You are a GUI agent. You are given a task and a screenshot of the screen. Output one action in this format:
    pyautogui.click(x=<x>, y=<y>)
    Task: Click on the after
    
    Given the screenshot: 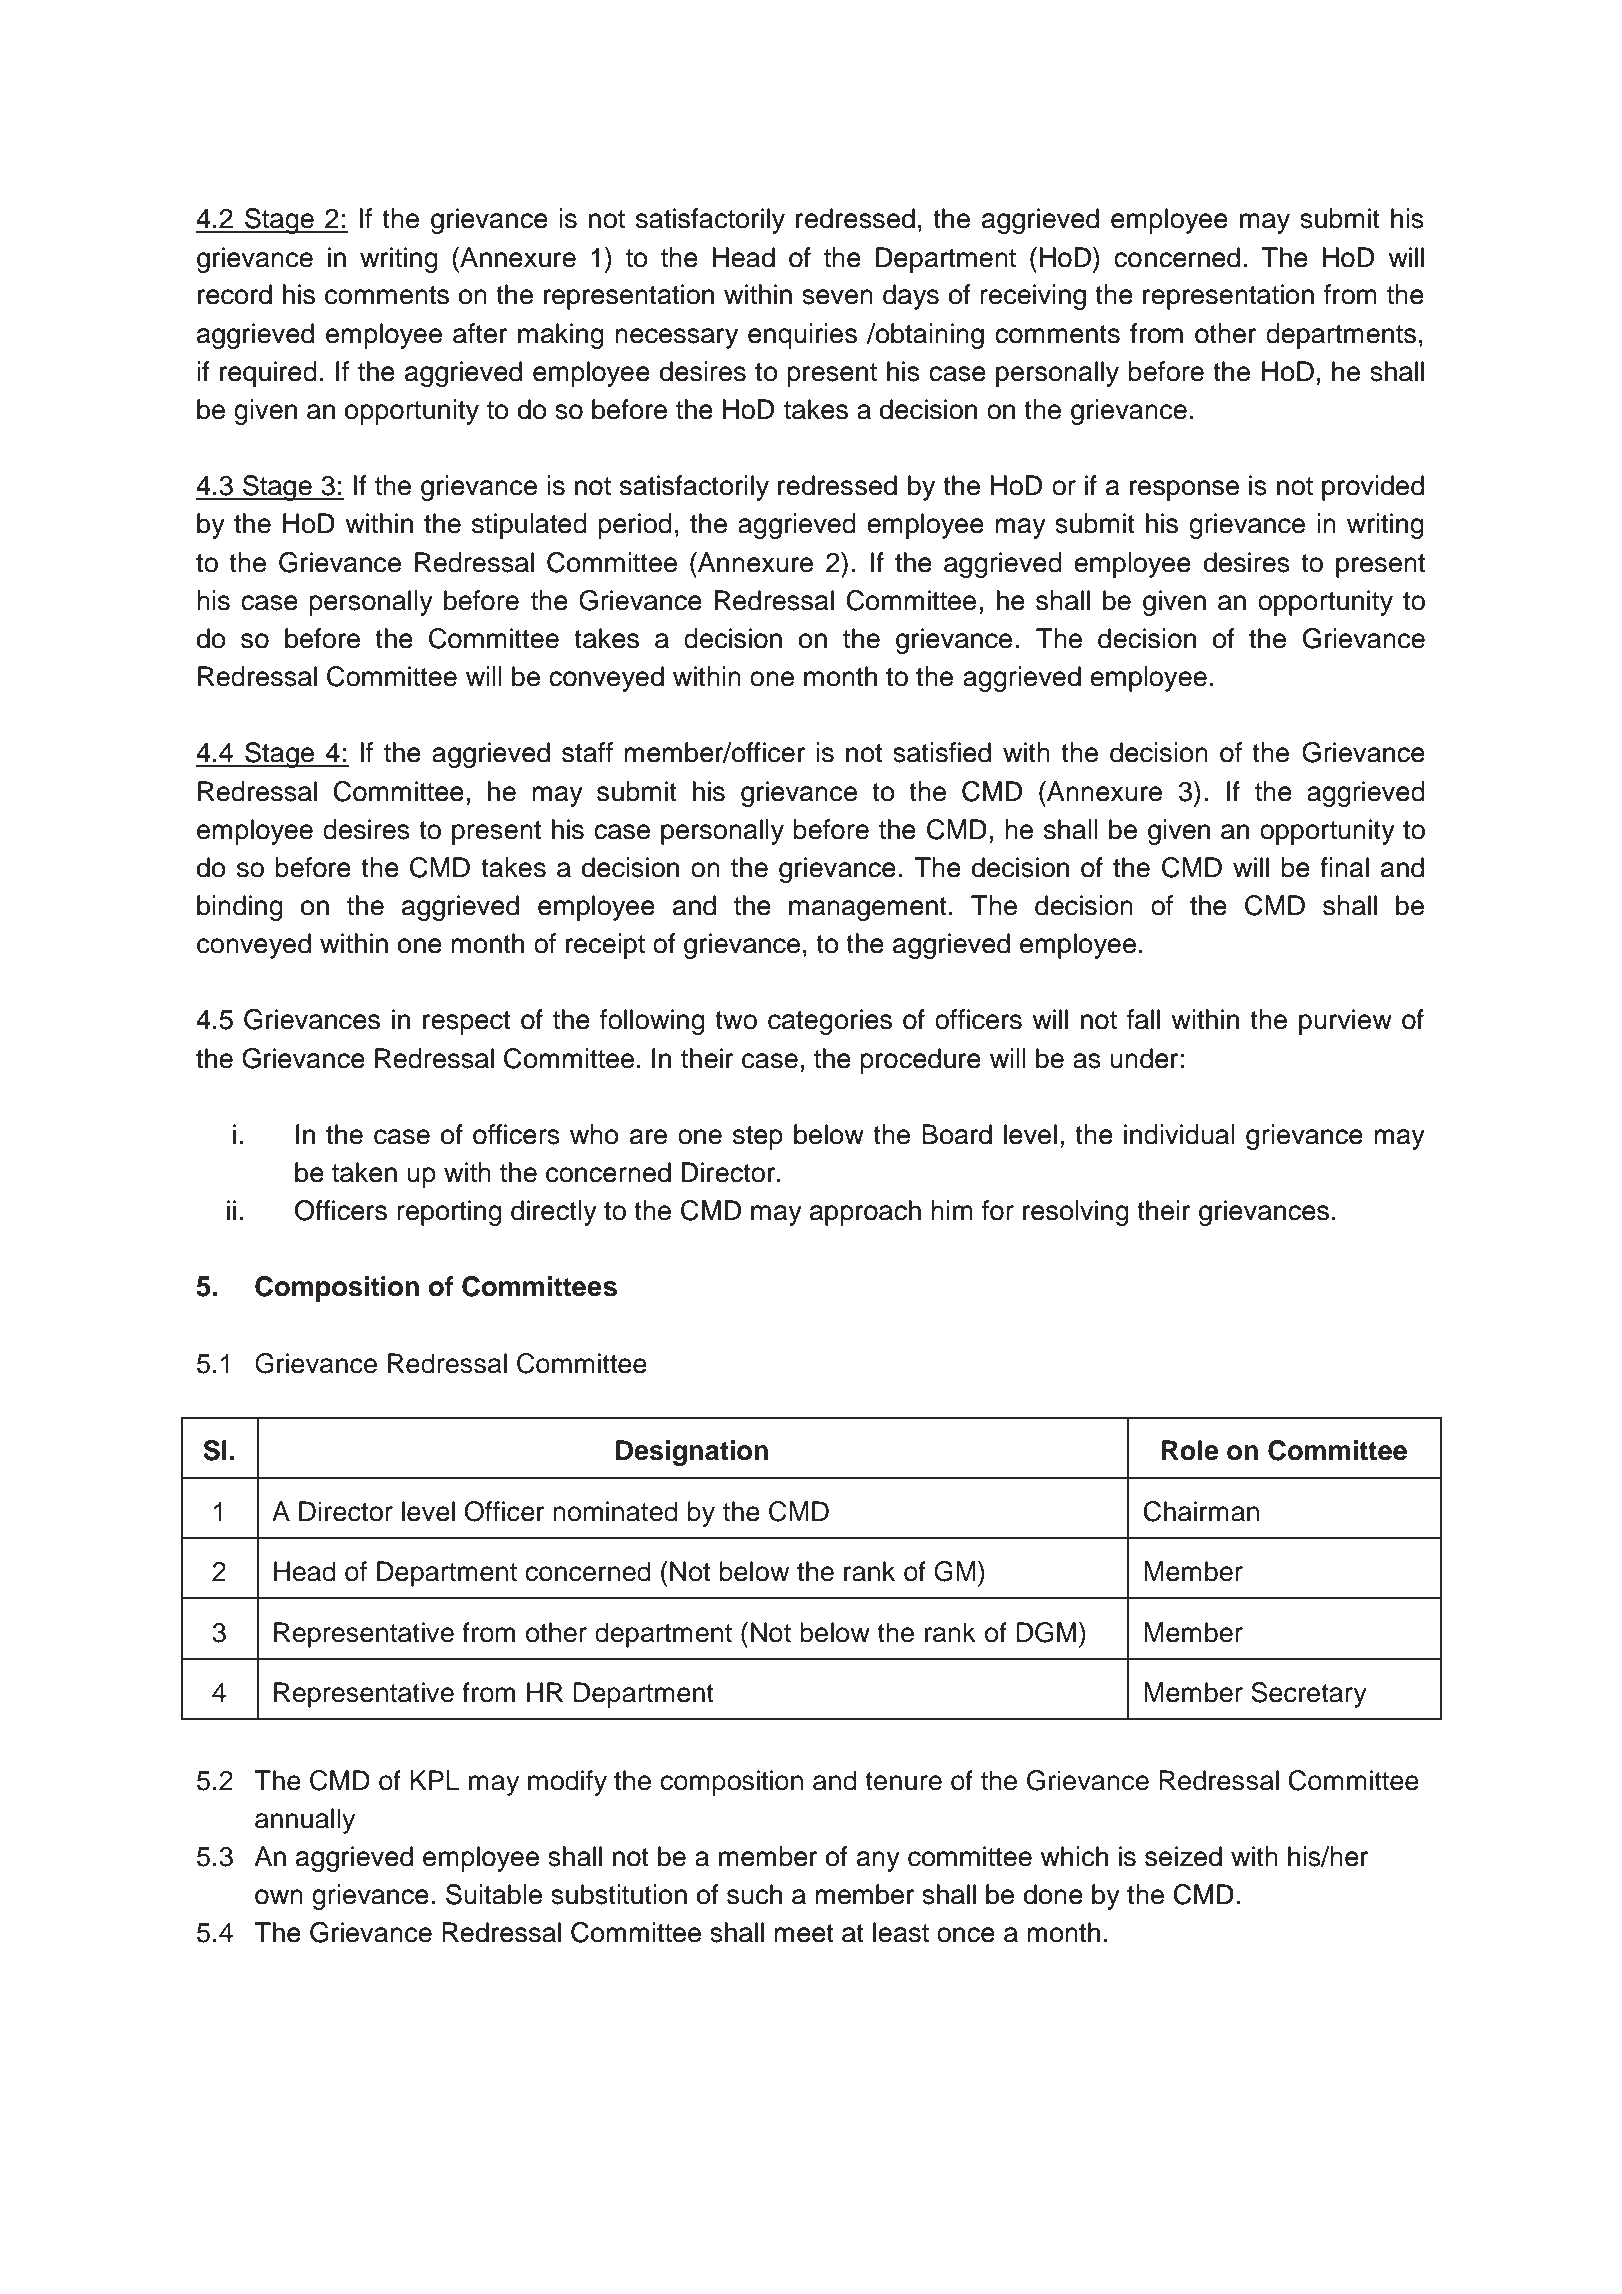 What is the action you would take?
    pyautogui.click(x=480, y=333)
